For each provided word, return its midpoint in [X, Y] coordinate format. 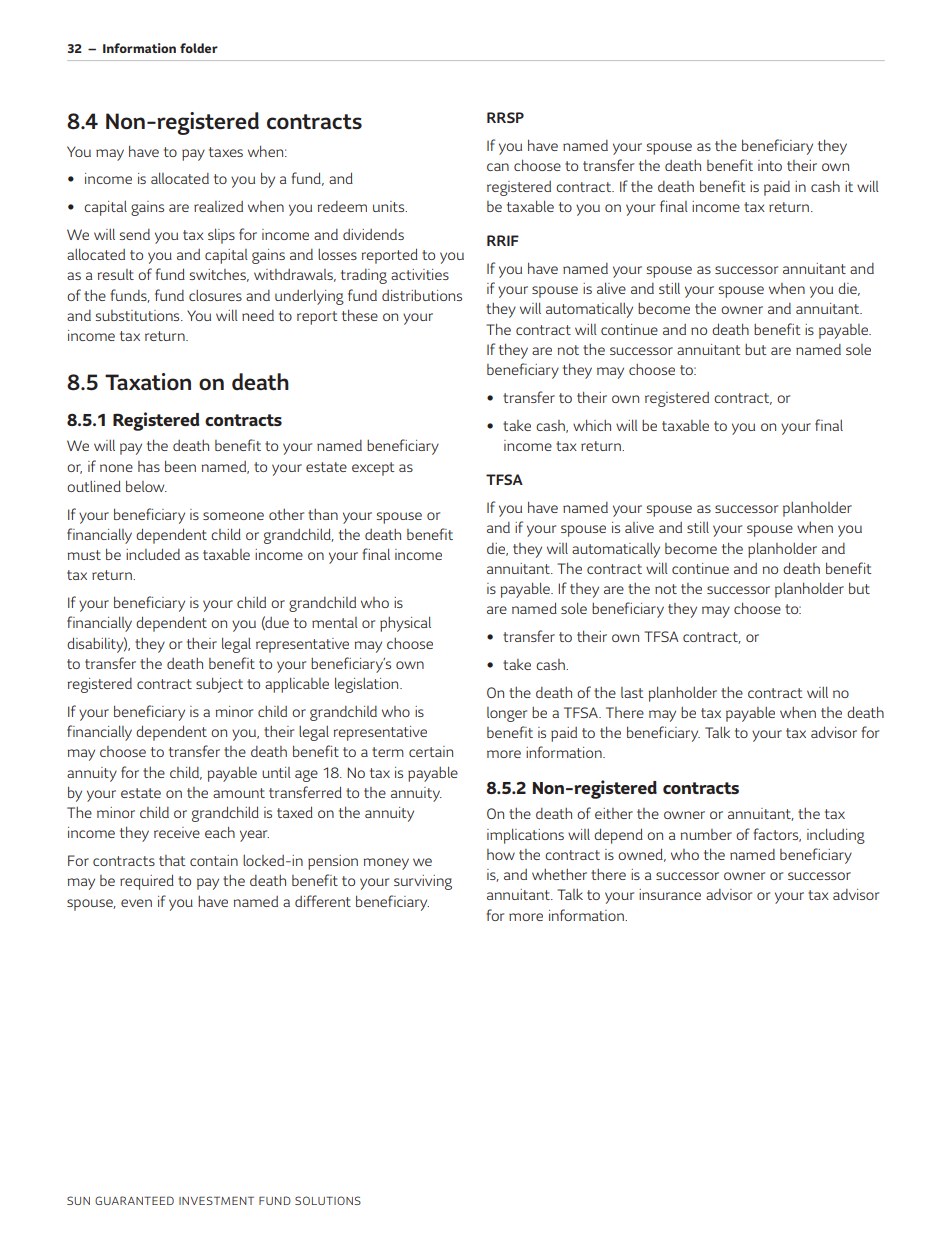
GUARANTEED [134, 1200]
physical [405, 624]
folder [199, 48]
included [153, 554]
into [770, 165]
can [498, 167]
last [632, 692]
